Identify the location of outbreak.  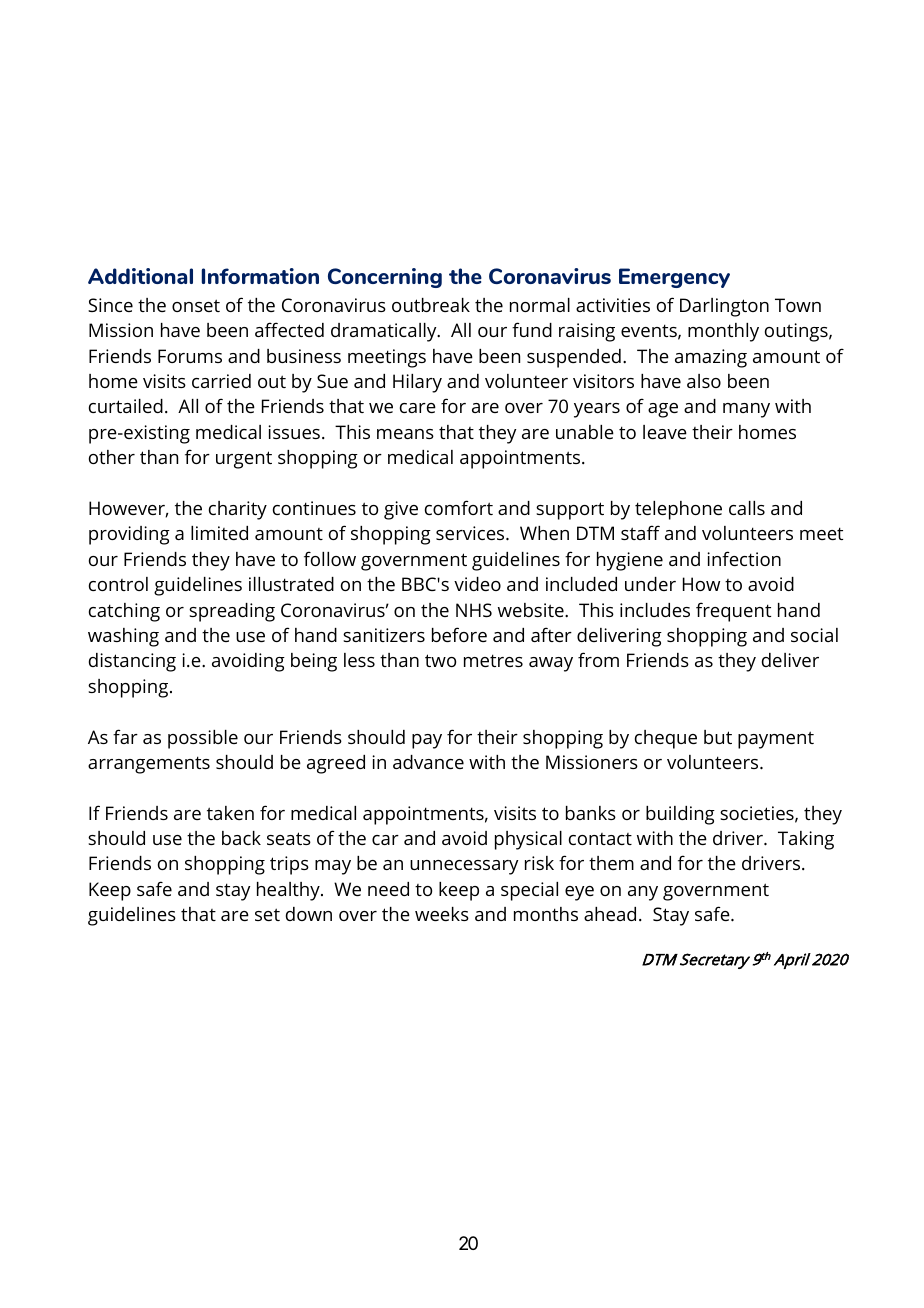
(431, 305).
